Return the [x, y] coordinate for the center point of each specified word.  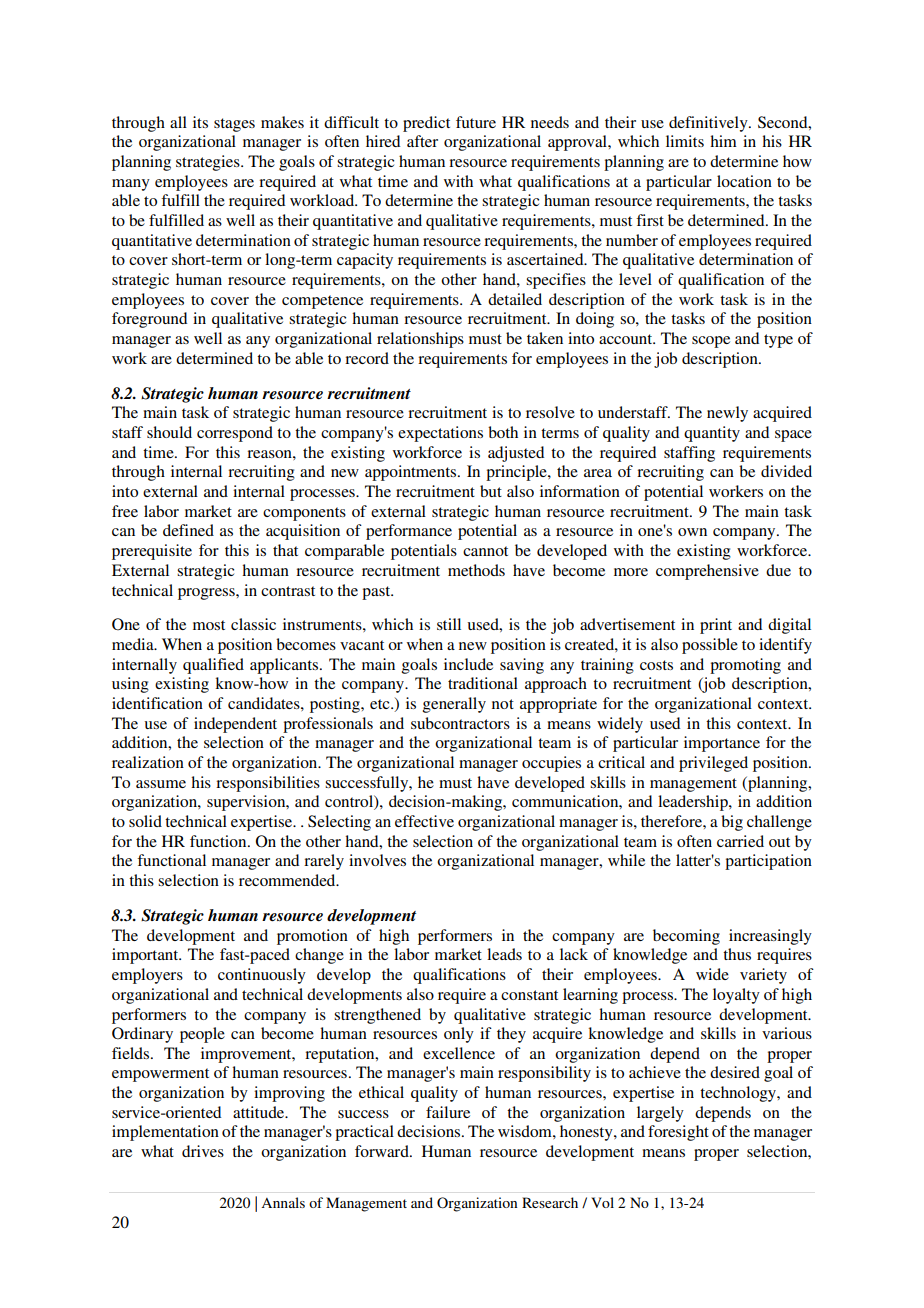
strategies [209, 163]
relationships [420, 340]
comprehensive [707, 572]
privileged [713, 764]
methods [476, 570]
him [723, 141]
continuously [262, 976]
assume [161, 784]
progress [207, 594]
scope [711, 342]
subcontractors [460, 723]
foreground [149, 320]
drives [203, 1151]
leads [504, 954]
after [422, 141]
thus [737, 954]
